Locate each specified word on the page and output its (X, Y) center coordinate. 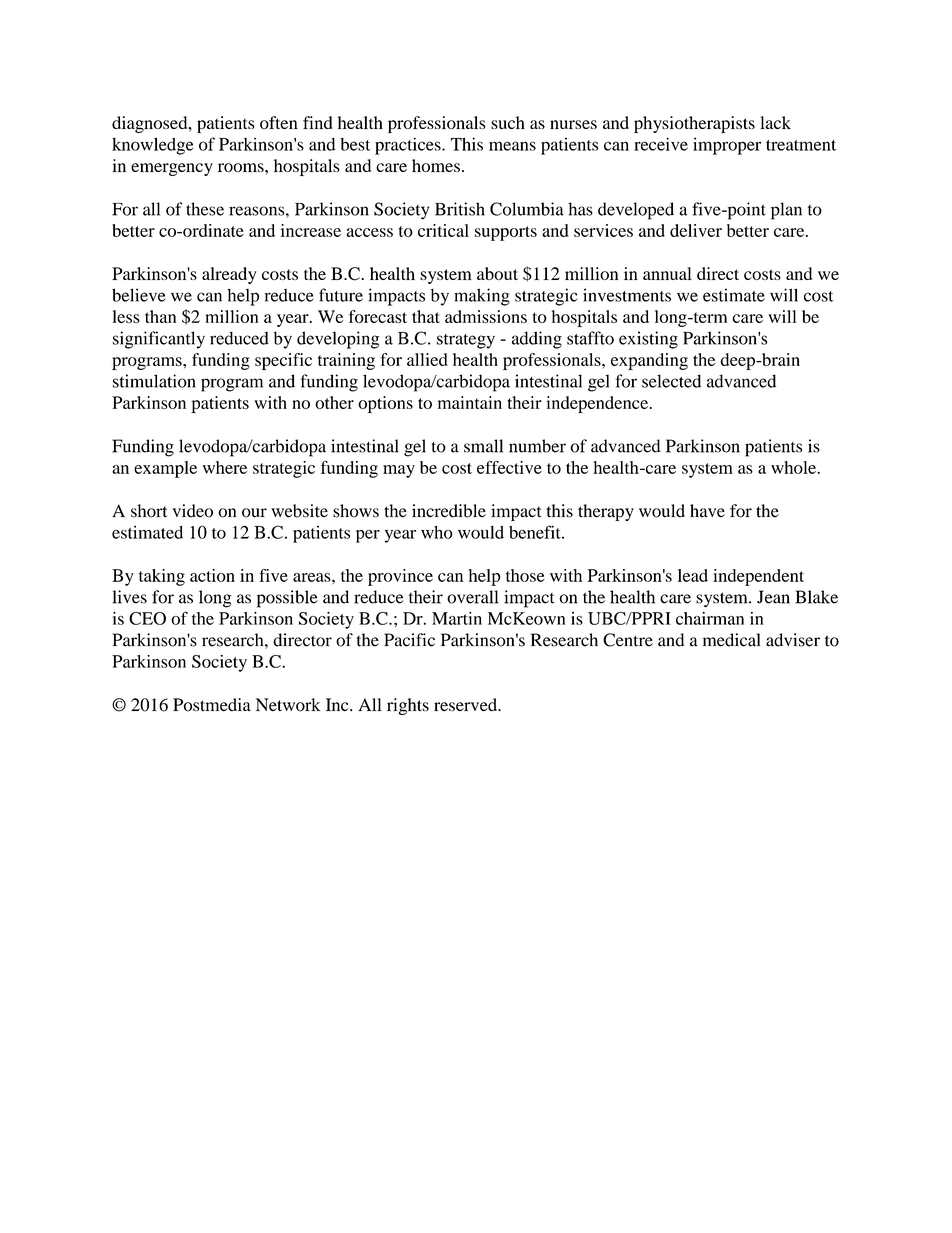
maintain (470, 402)
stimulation (154, 381)
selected (671, 381)
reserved (467, 705)
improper (727, 146)
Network (288, 705)
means (512, 146)
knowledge (153, 146)
